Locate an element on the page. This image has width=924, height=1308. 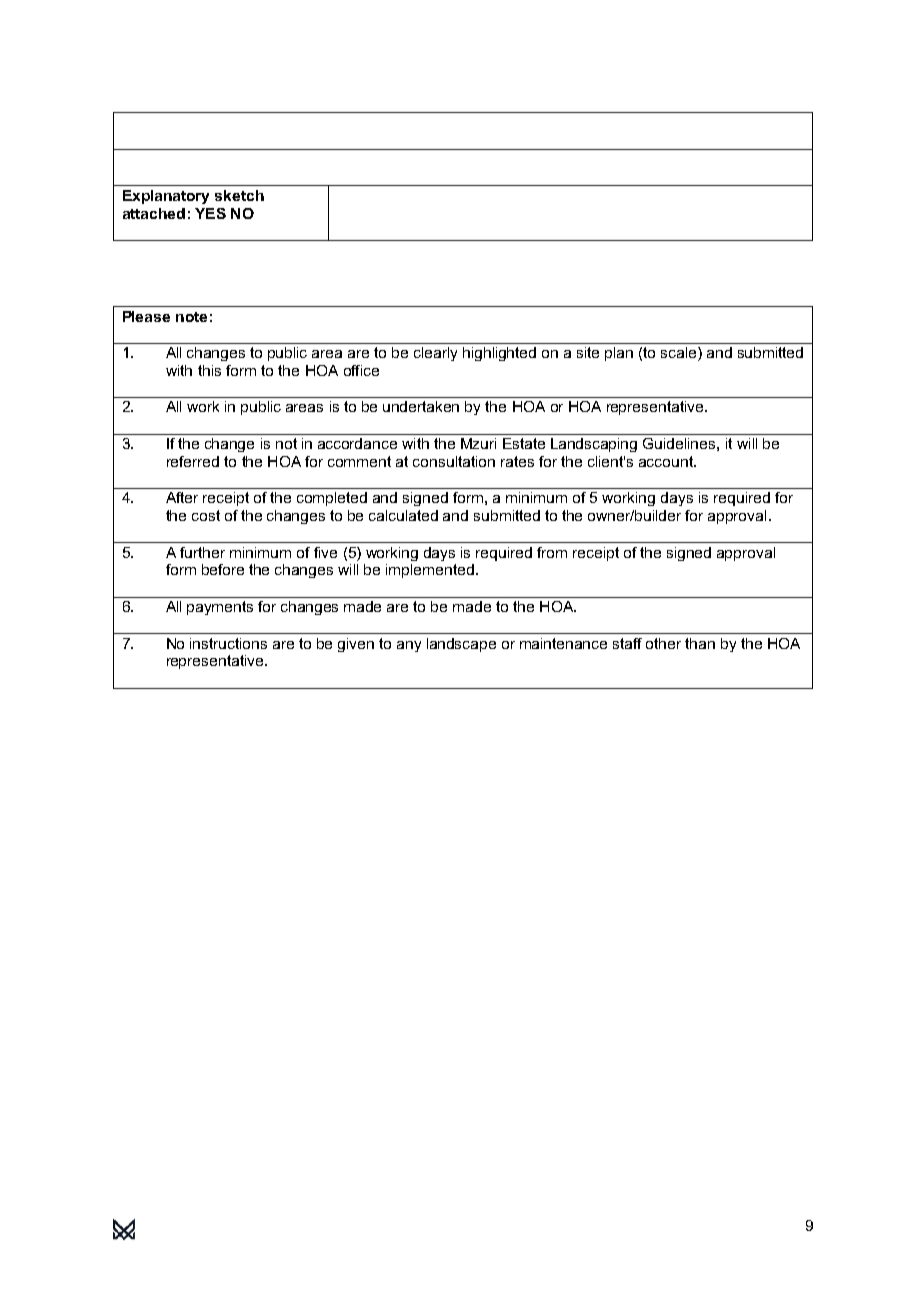
After is located at coordinates (182, 497).
